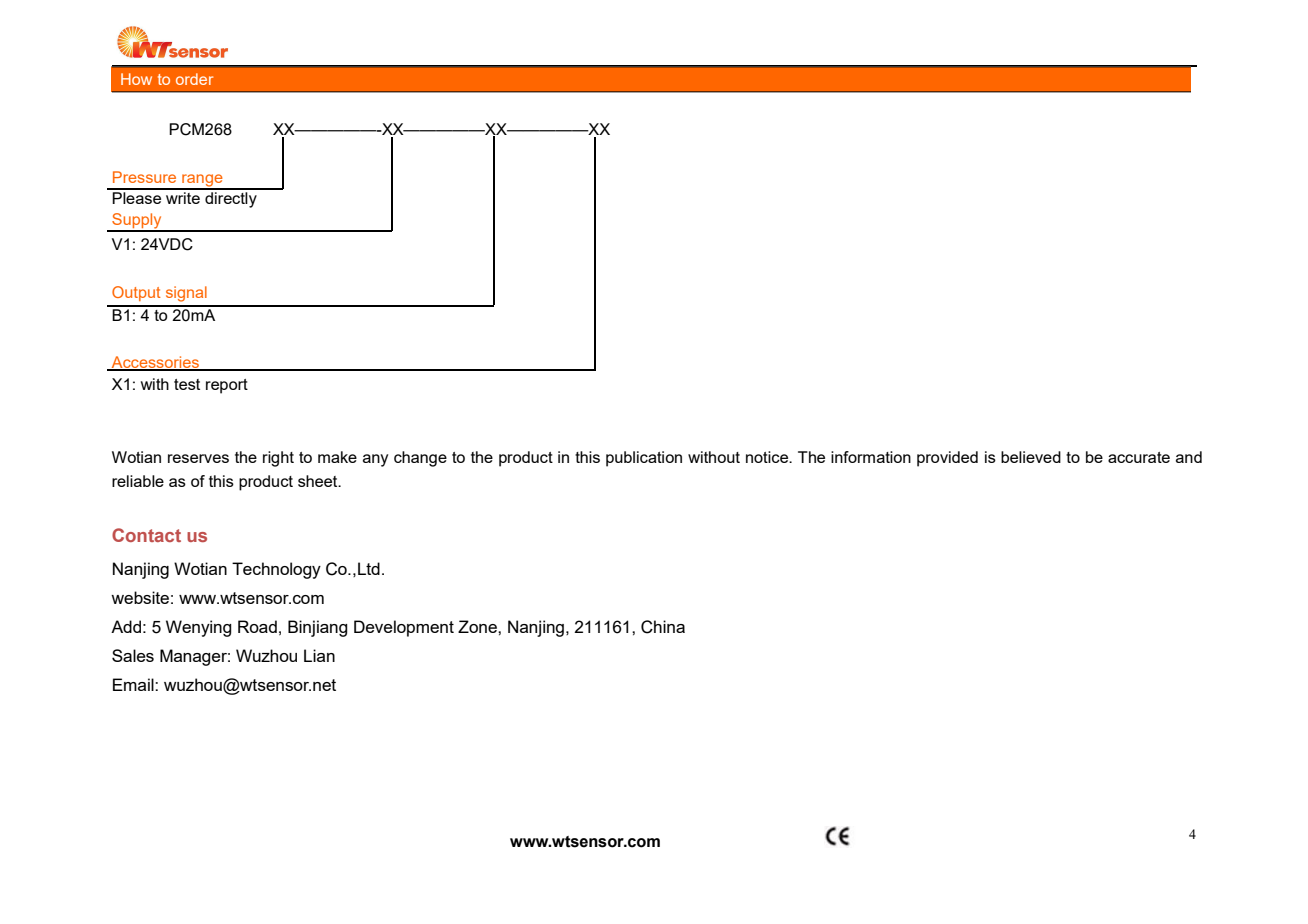 Image resolution: width=1308 pixels, height=924 pixels. I want to click on order, so click(194, 79).
